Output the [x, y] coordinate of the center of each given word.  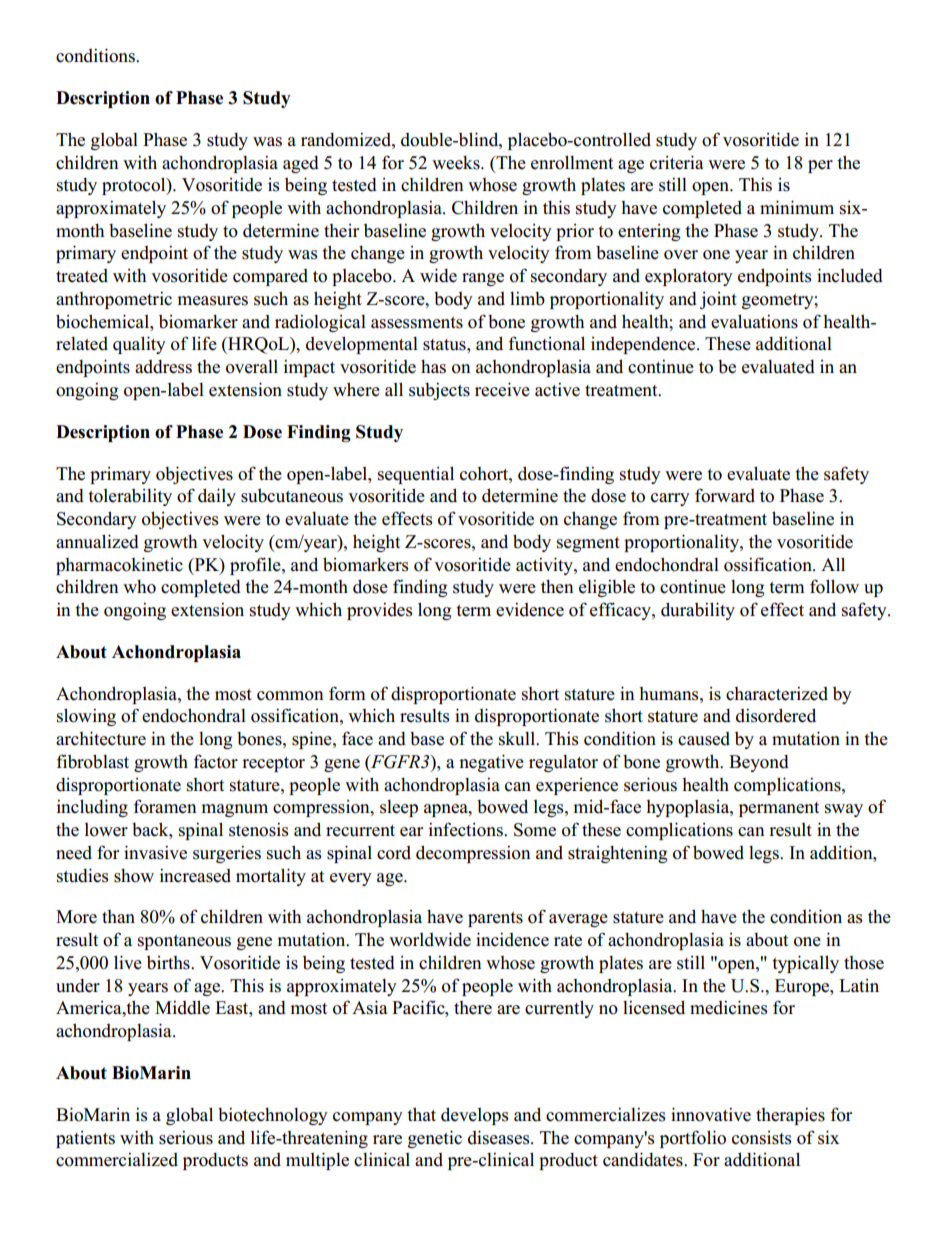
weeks [457, 163]
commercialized [117, 1159]
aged [301, 164]
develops [474, 1116]
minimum [797, 207]
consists [761, 1138]
